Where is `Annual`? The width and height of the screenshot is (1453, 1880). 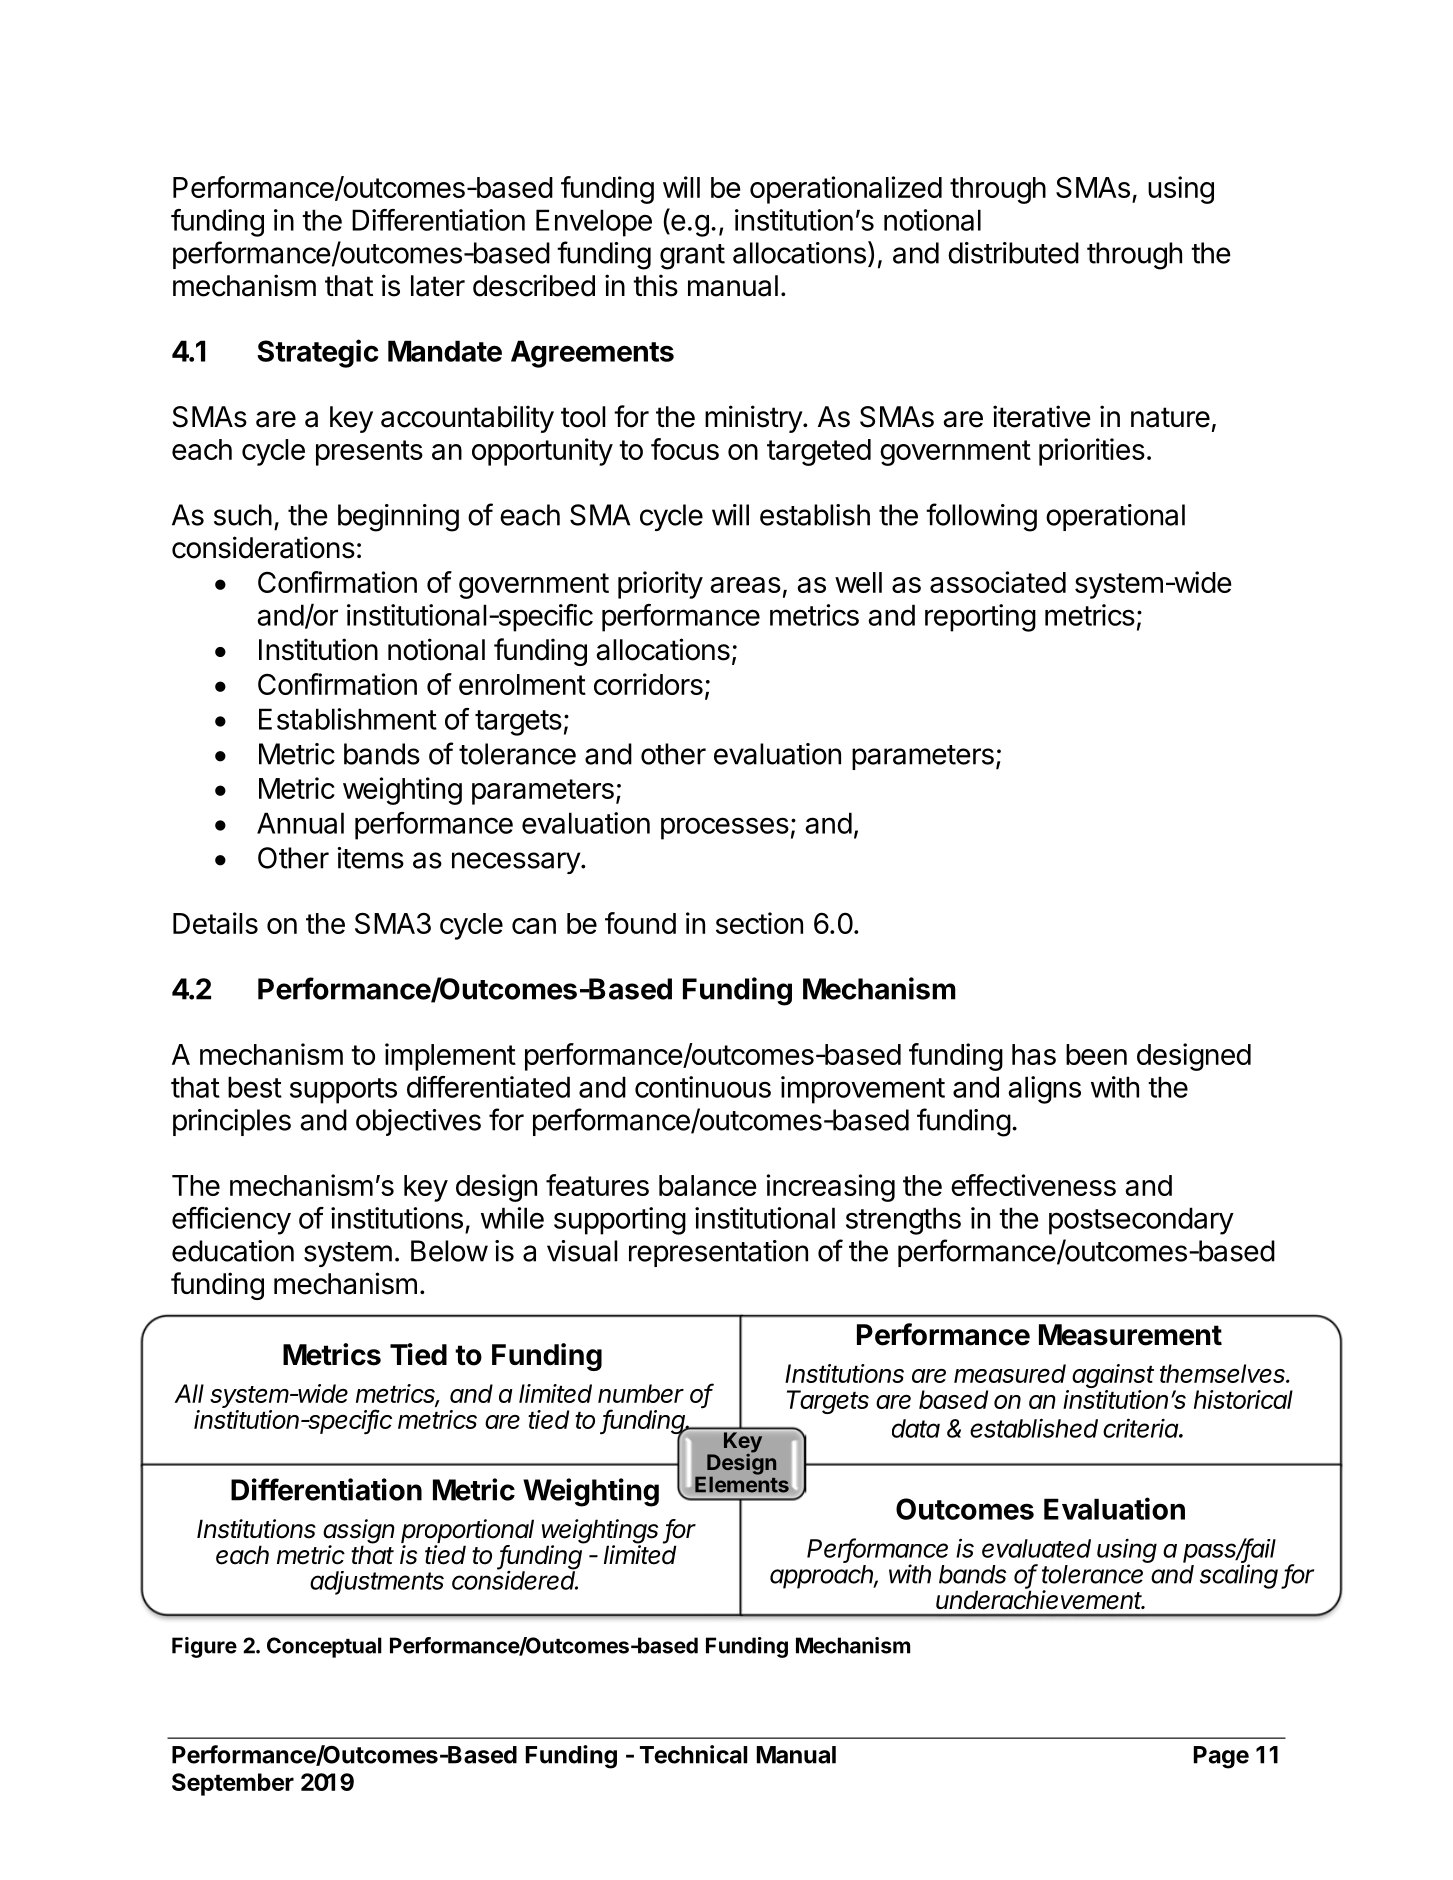 Annual is located at coordinates (300, 823).
